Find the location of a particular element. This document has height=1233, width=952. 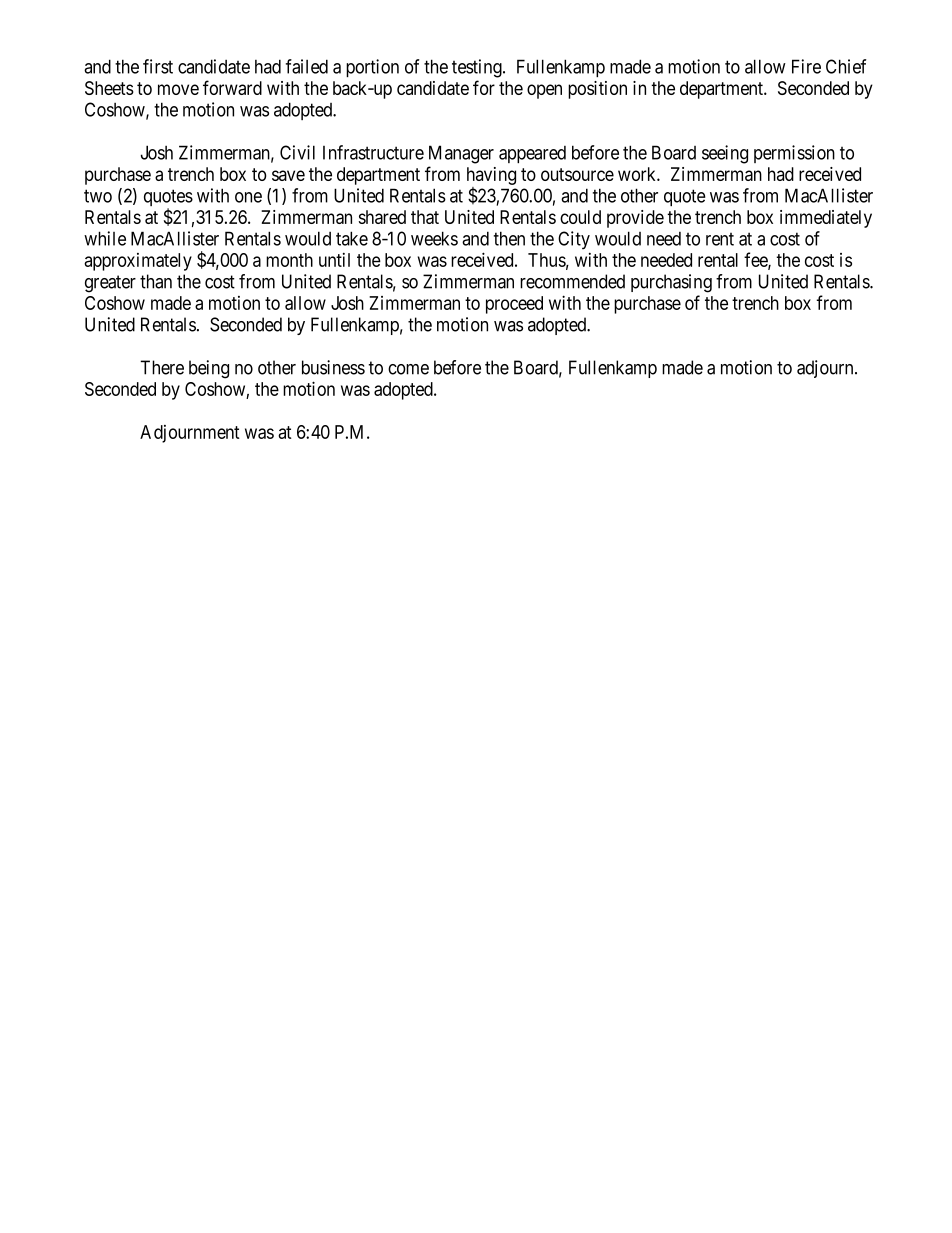

come is located at coordinates (408, 369).
